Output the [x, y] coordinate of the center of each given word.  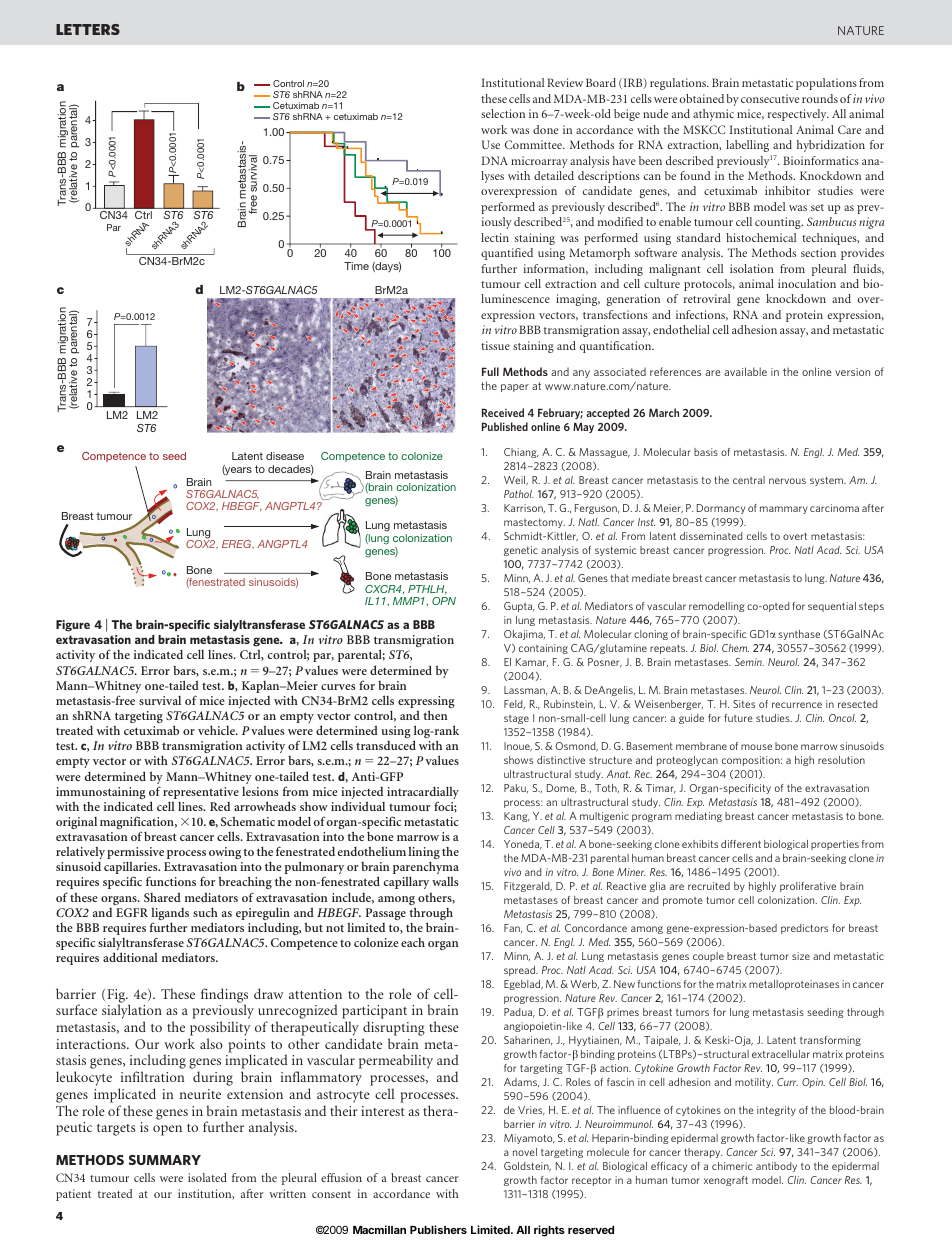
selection [503, 113]
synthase [799, 635]
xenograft [726, 1181]
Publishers [438, 1229]
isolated [207, 1177]
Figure [73, 626]
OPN [444, 601]
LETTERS [88, 29]
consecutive [770, 98]
